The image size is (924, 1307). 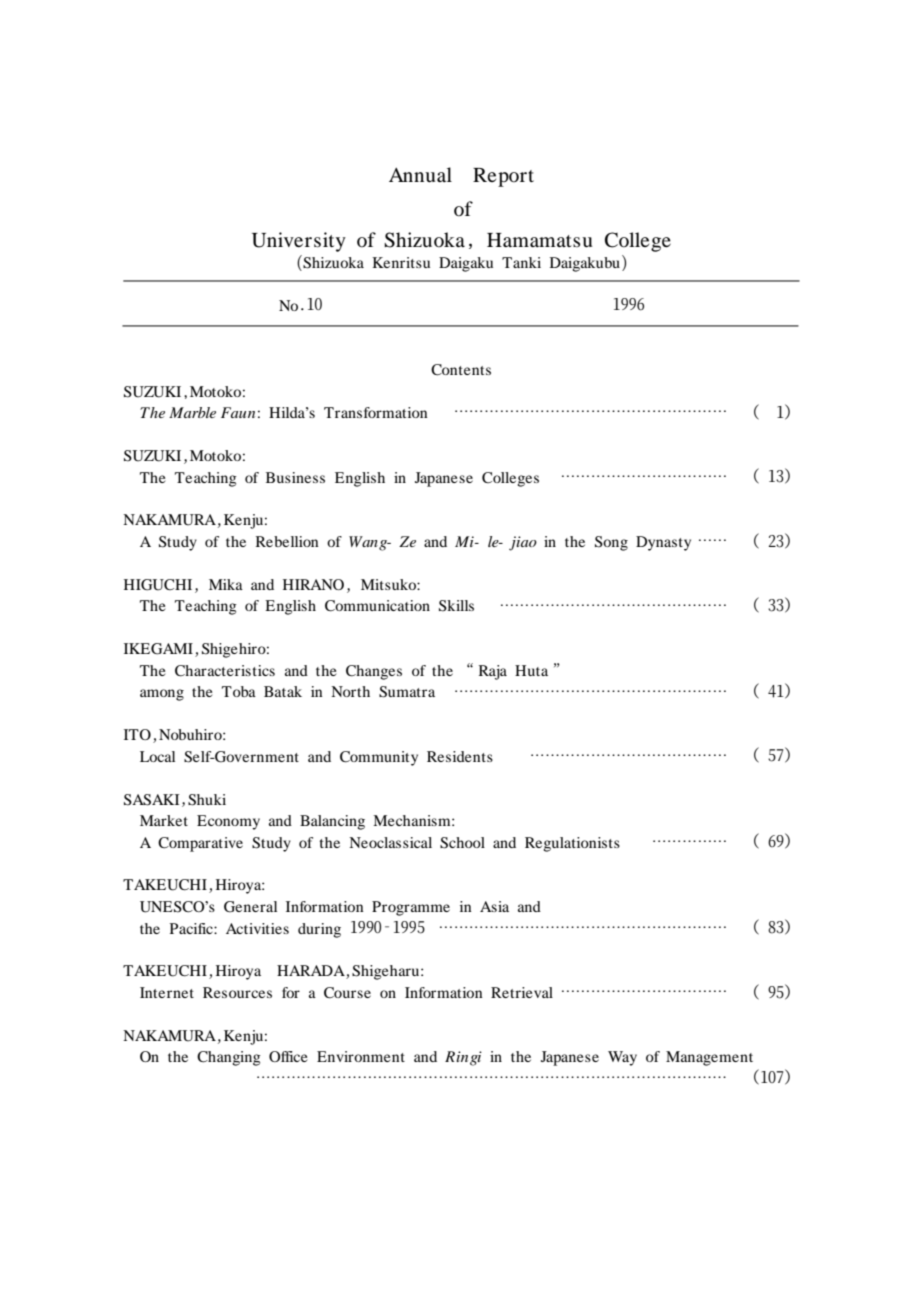 I want to click on University, so click(x=299, y=242).
